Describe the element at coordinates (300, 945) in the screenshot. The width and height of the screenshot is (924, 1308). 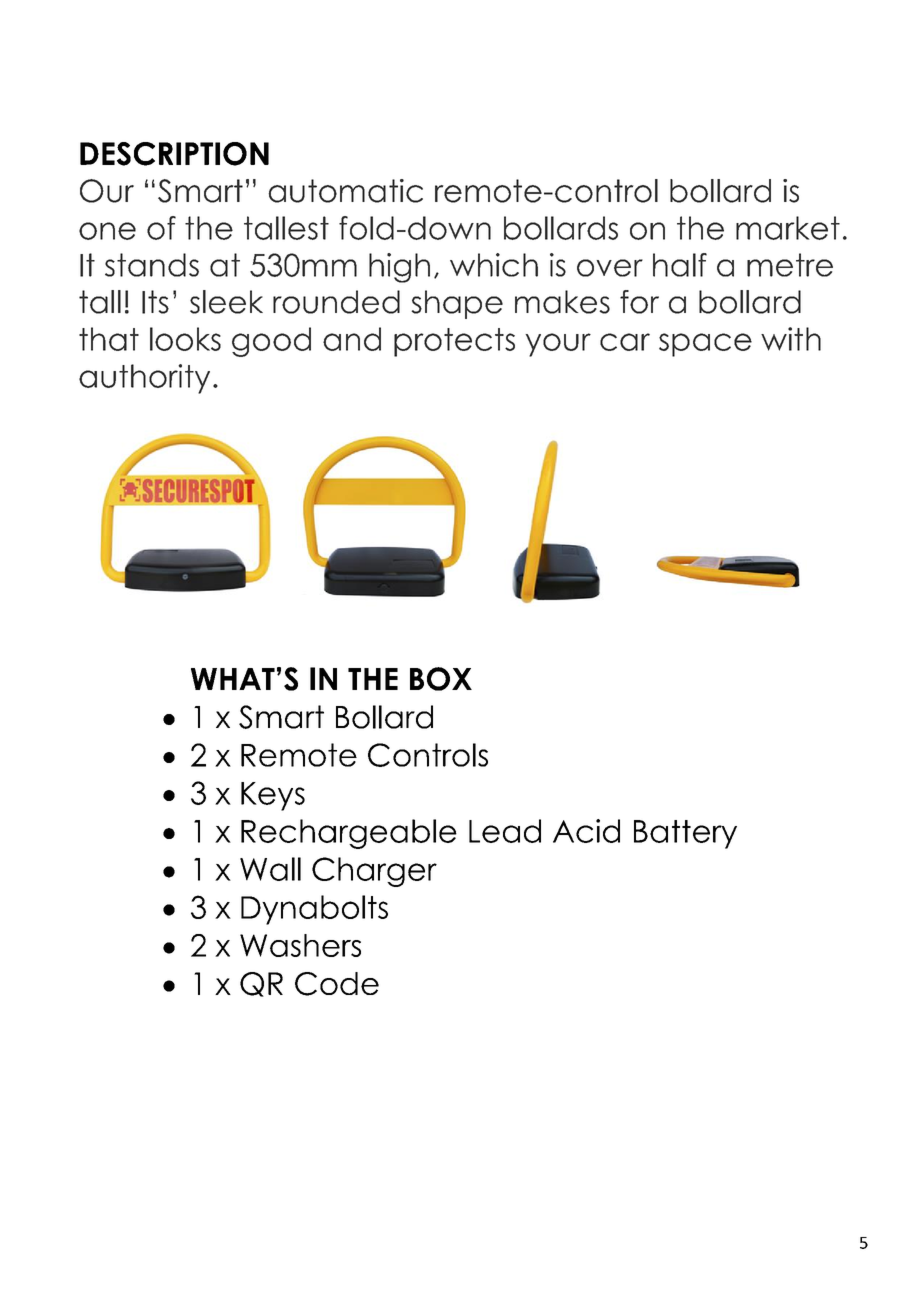
I see `Washers` at that location.
